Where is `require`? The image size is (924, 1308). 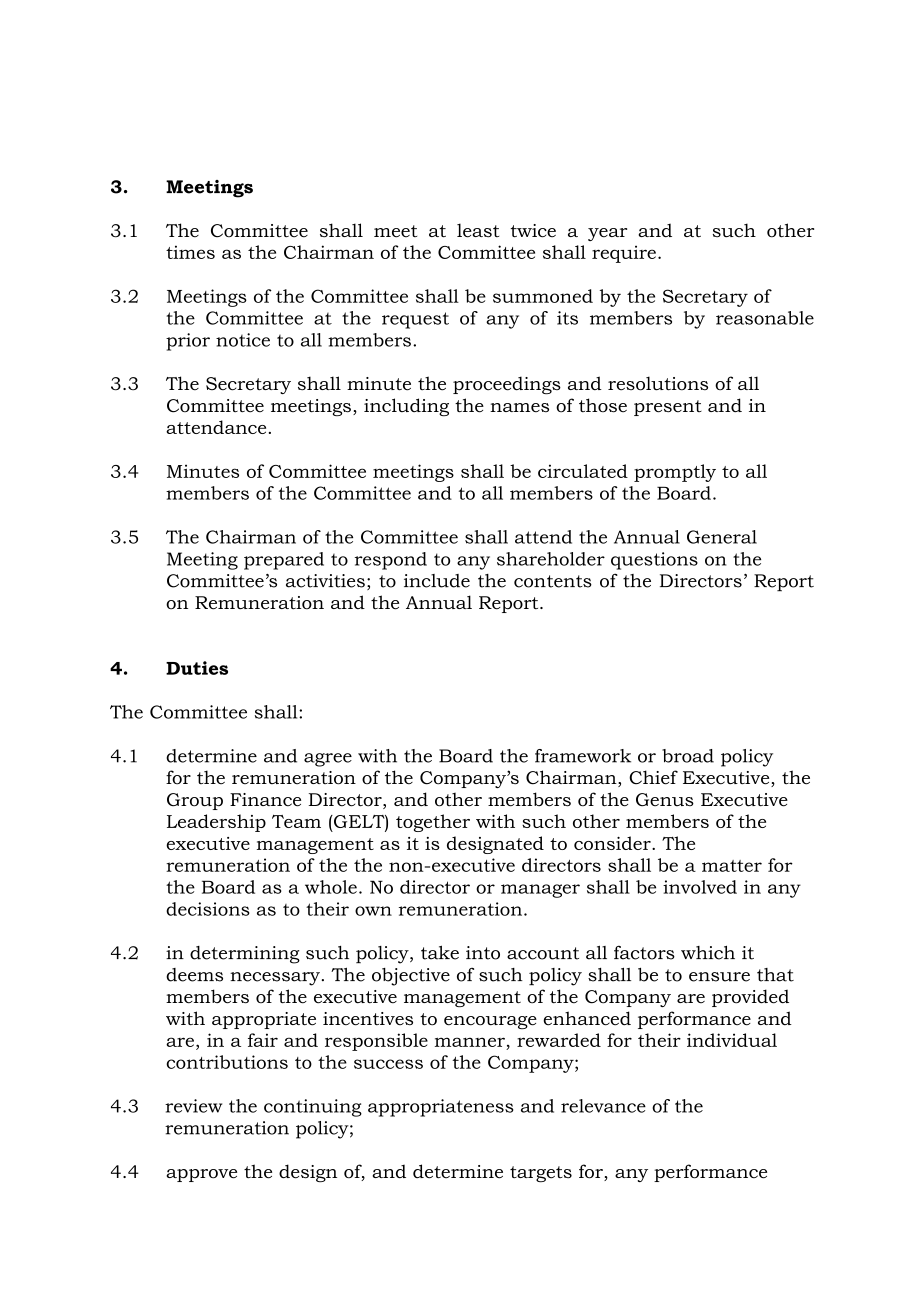 require is located at coordinates (624, 254).
